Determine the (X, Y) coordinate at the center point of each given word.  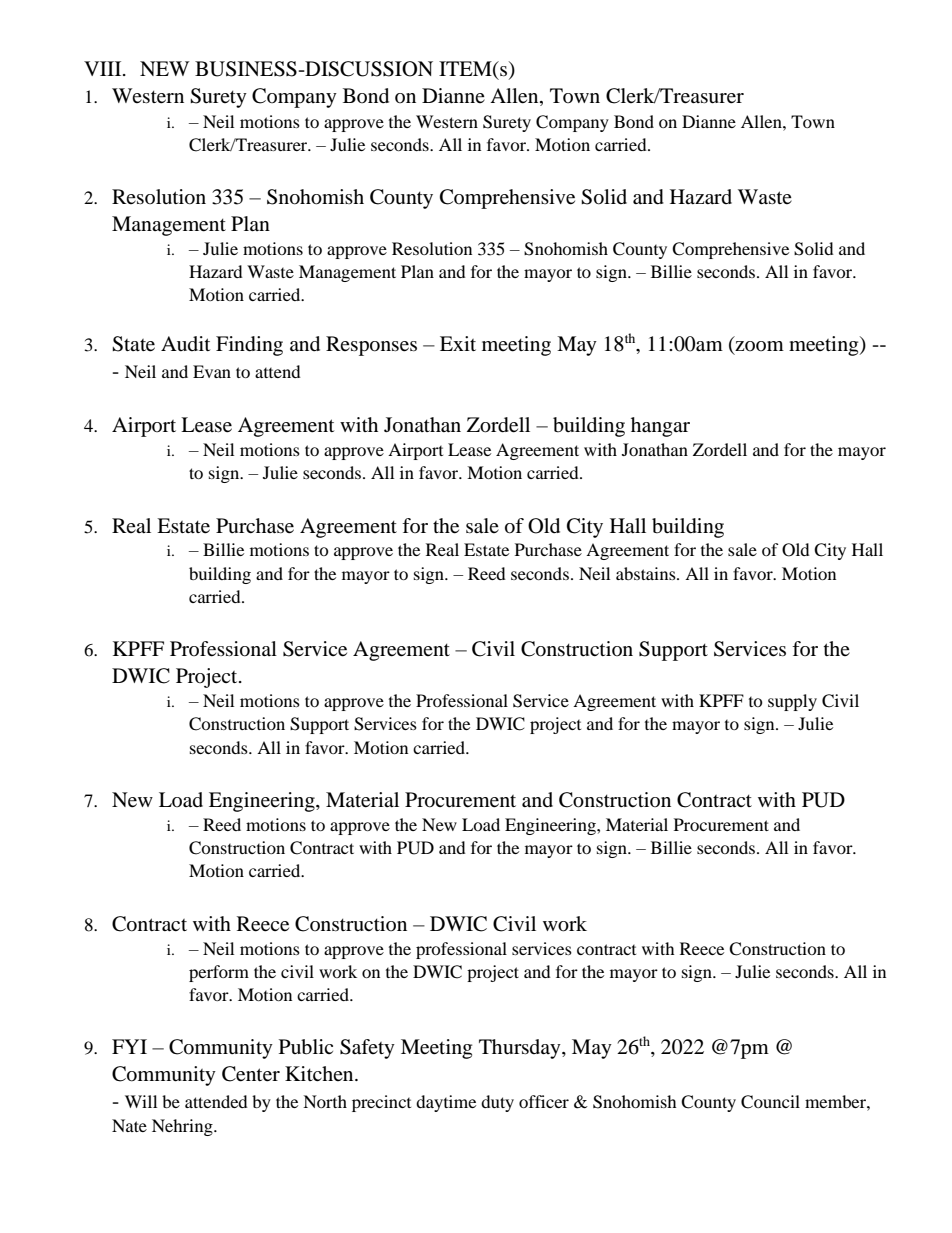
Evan (212, 371)
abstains (647, 573)
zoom (759, 346)
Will (141, 1101)
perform (219, 973)
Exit (458, 343)
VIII (104, 68)
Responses (371, 346)
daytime (446, 1103)
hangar (660, 427)
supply (792, 702)
